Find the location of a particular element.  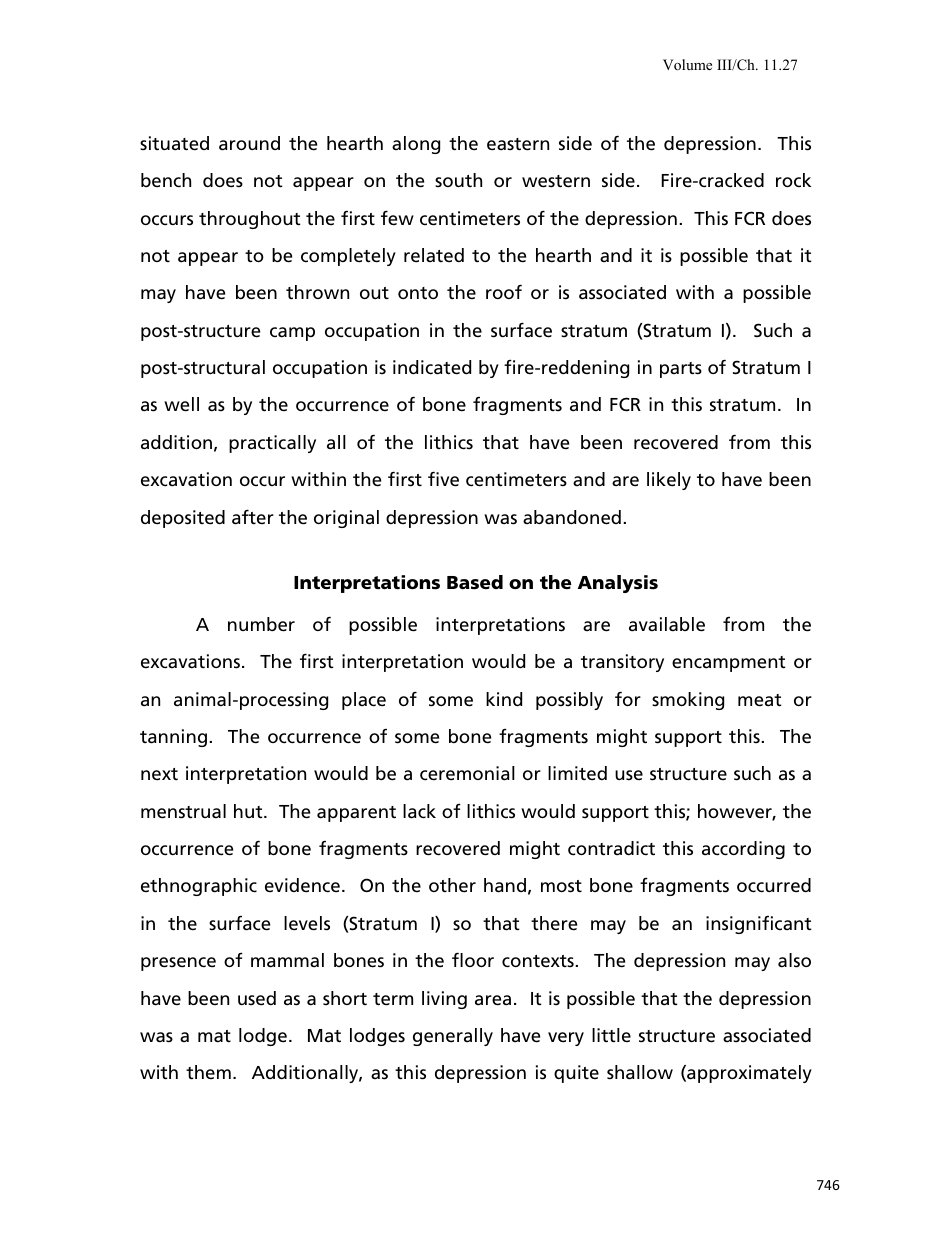

indicated is located at coordinates (432, 367).
